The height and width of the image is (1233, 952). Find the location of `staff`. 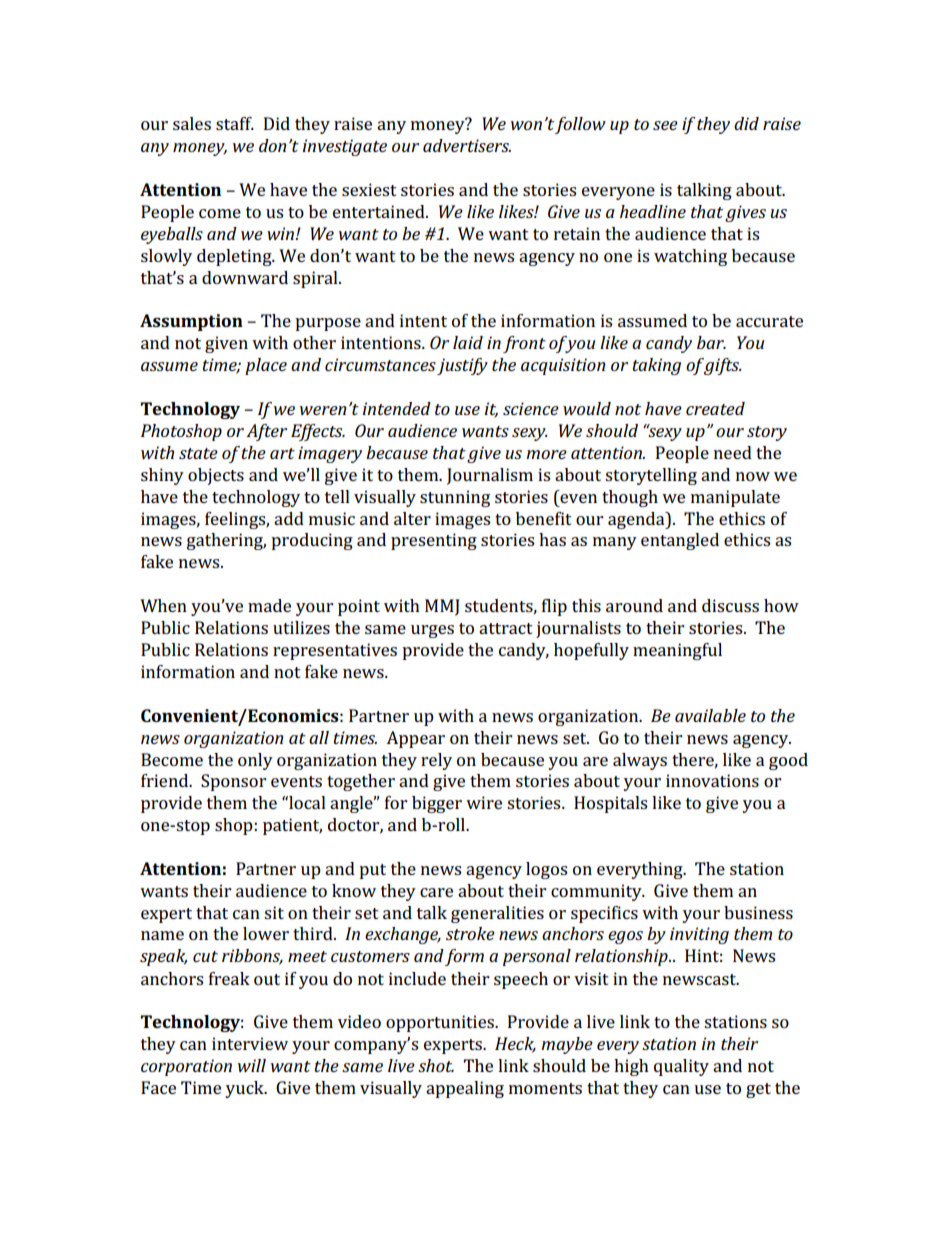

staff is located at coordinates (235, 123).
